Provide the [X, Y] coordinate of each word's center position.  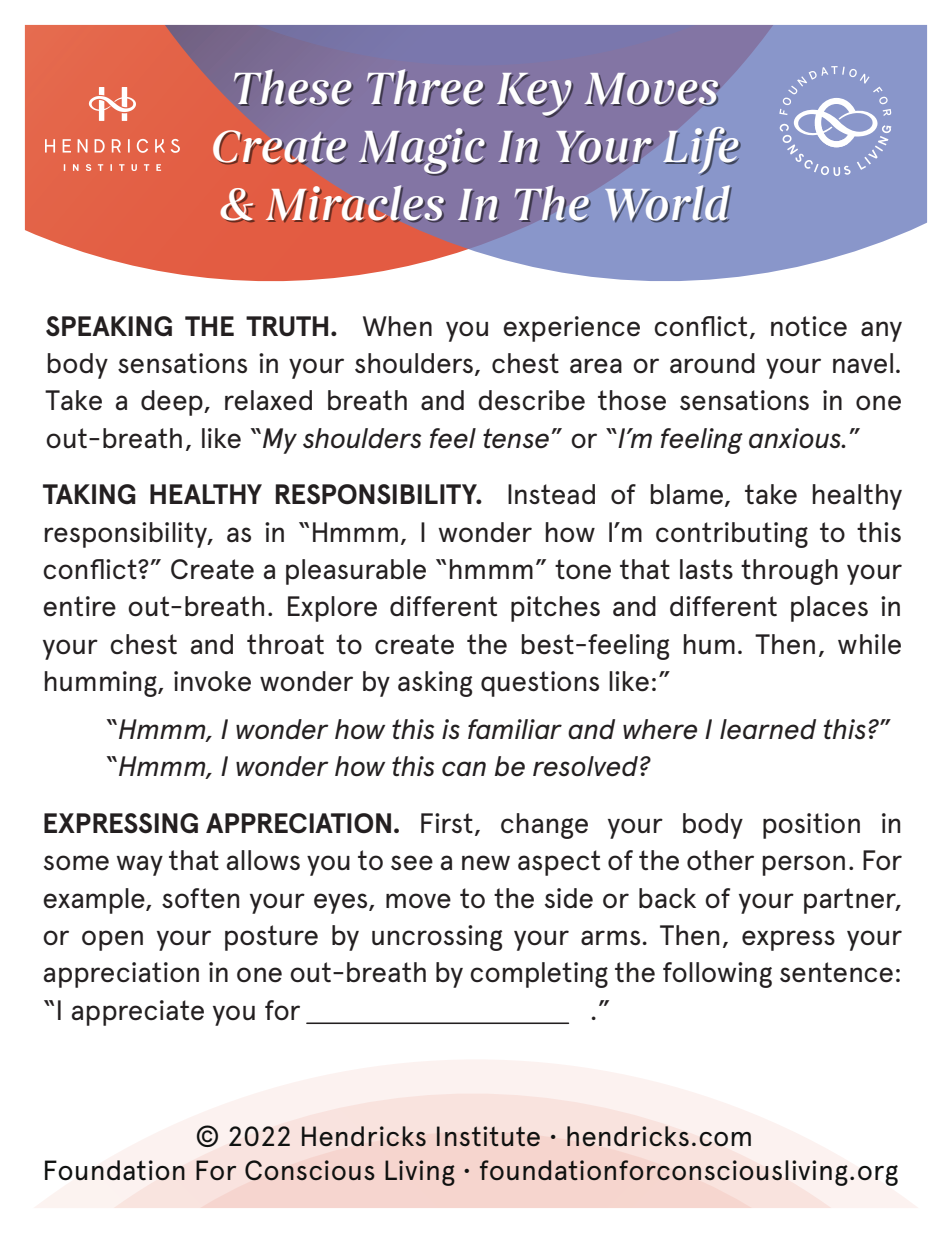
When [397, 326]
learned [768, 729]
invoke [212, 681]
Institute [488, 1136]
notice [809, 326]
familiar [515, 729]
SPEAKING [109, 326]
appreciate [138, 1013]
